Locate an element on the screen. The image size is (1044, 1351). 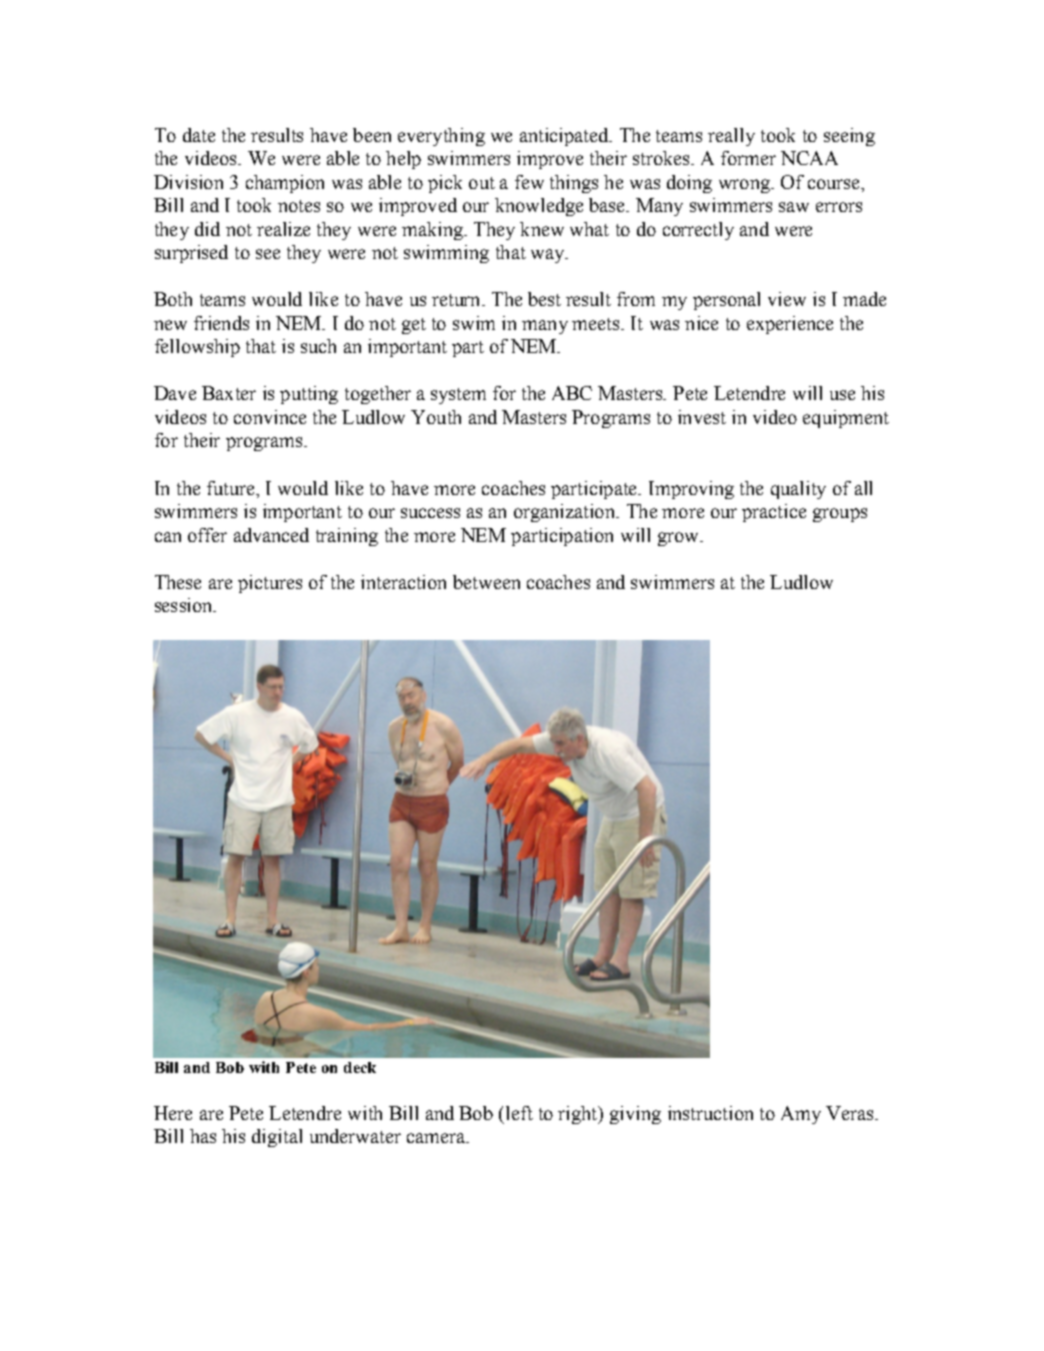
NCAA is located at coordinates (809, 158).
